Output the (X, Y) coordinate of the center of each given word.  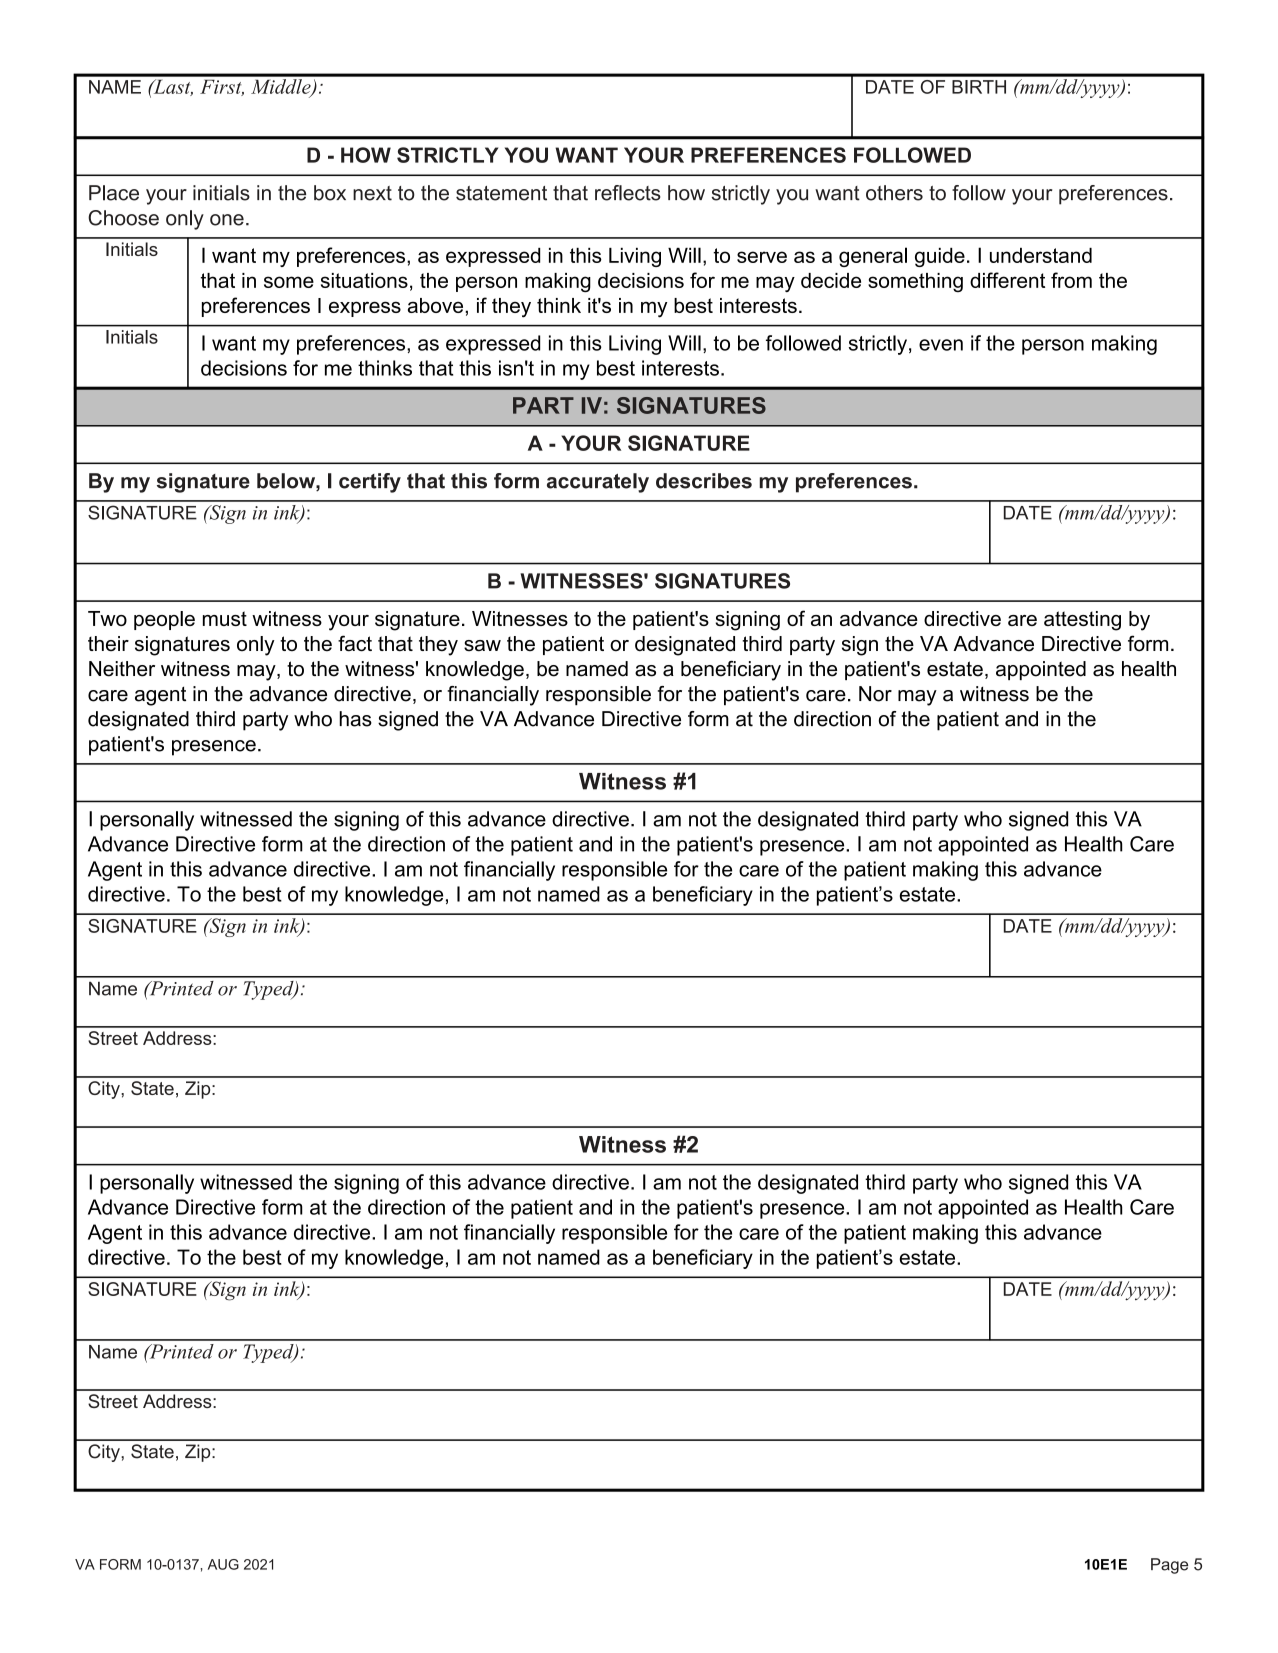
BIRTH (979, 87)
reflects (628, 193)
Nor (875, 694)
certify (370, 483)
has (355, 719)
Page (1169, 1566)
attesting (1082, 621)
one (227, 220)
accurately (598, 483)
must (225, 618)
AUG (223, 1564)
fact (355, 643)
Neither (122, 669)
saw (482, 646)
